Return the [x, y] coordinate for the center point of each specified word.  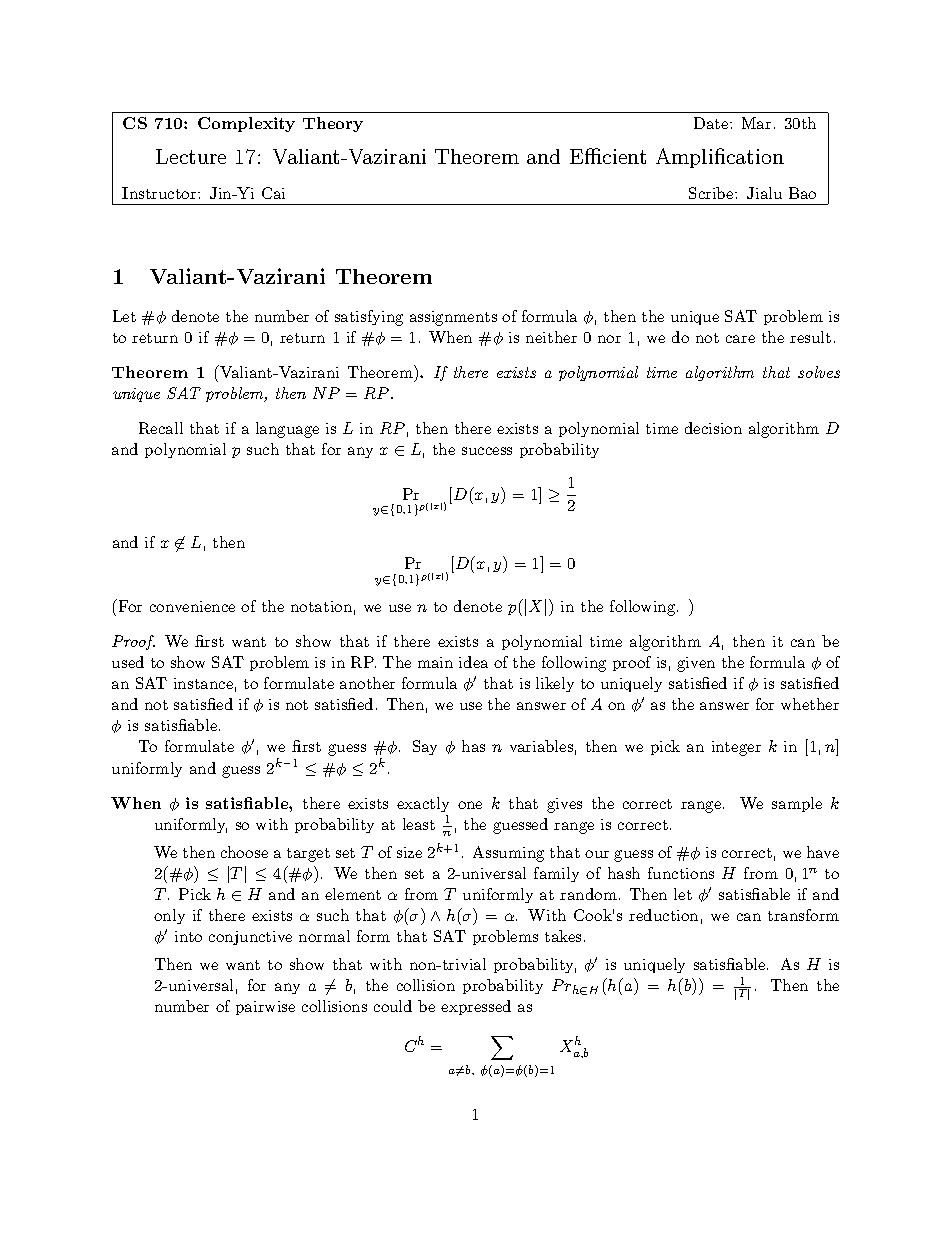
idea [473, 662]
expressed [476, 1007]
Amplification [720, 158]
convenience [192, 606]
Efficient [608, 156]
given [696, 664]
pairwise [265, 1008]
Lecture [191, 156]
